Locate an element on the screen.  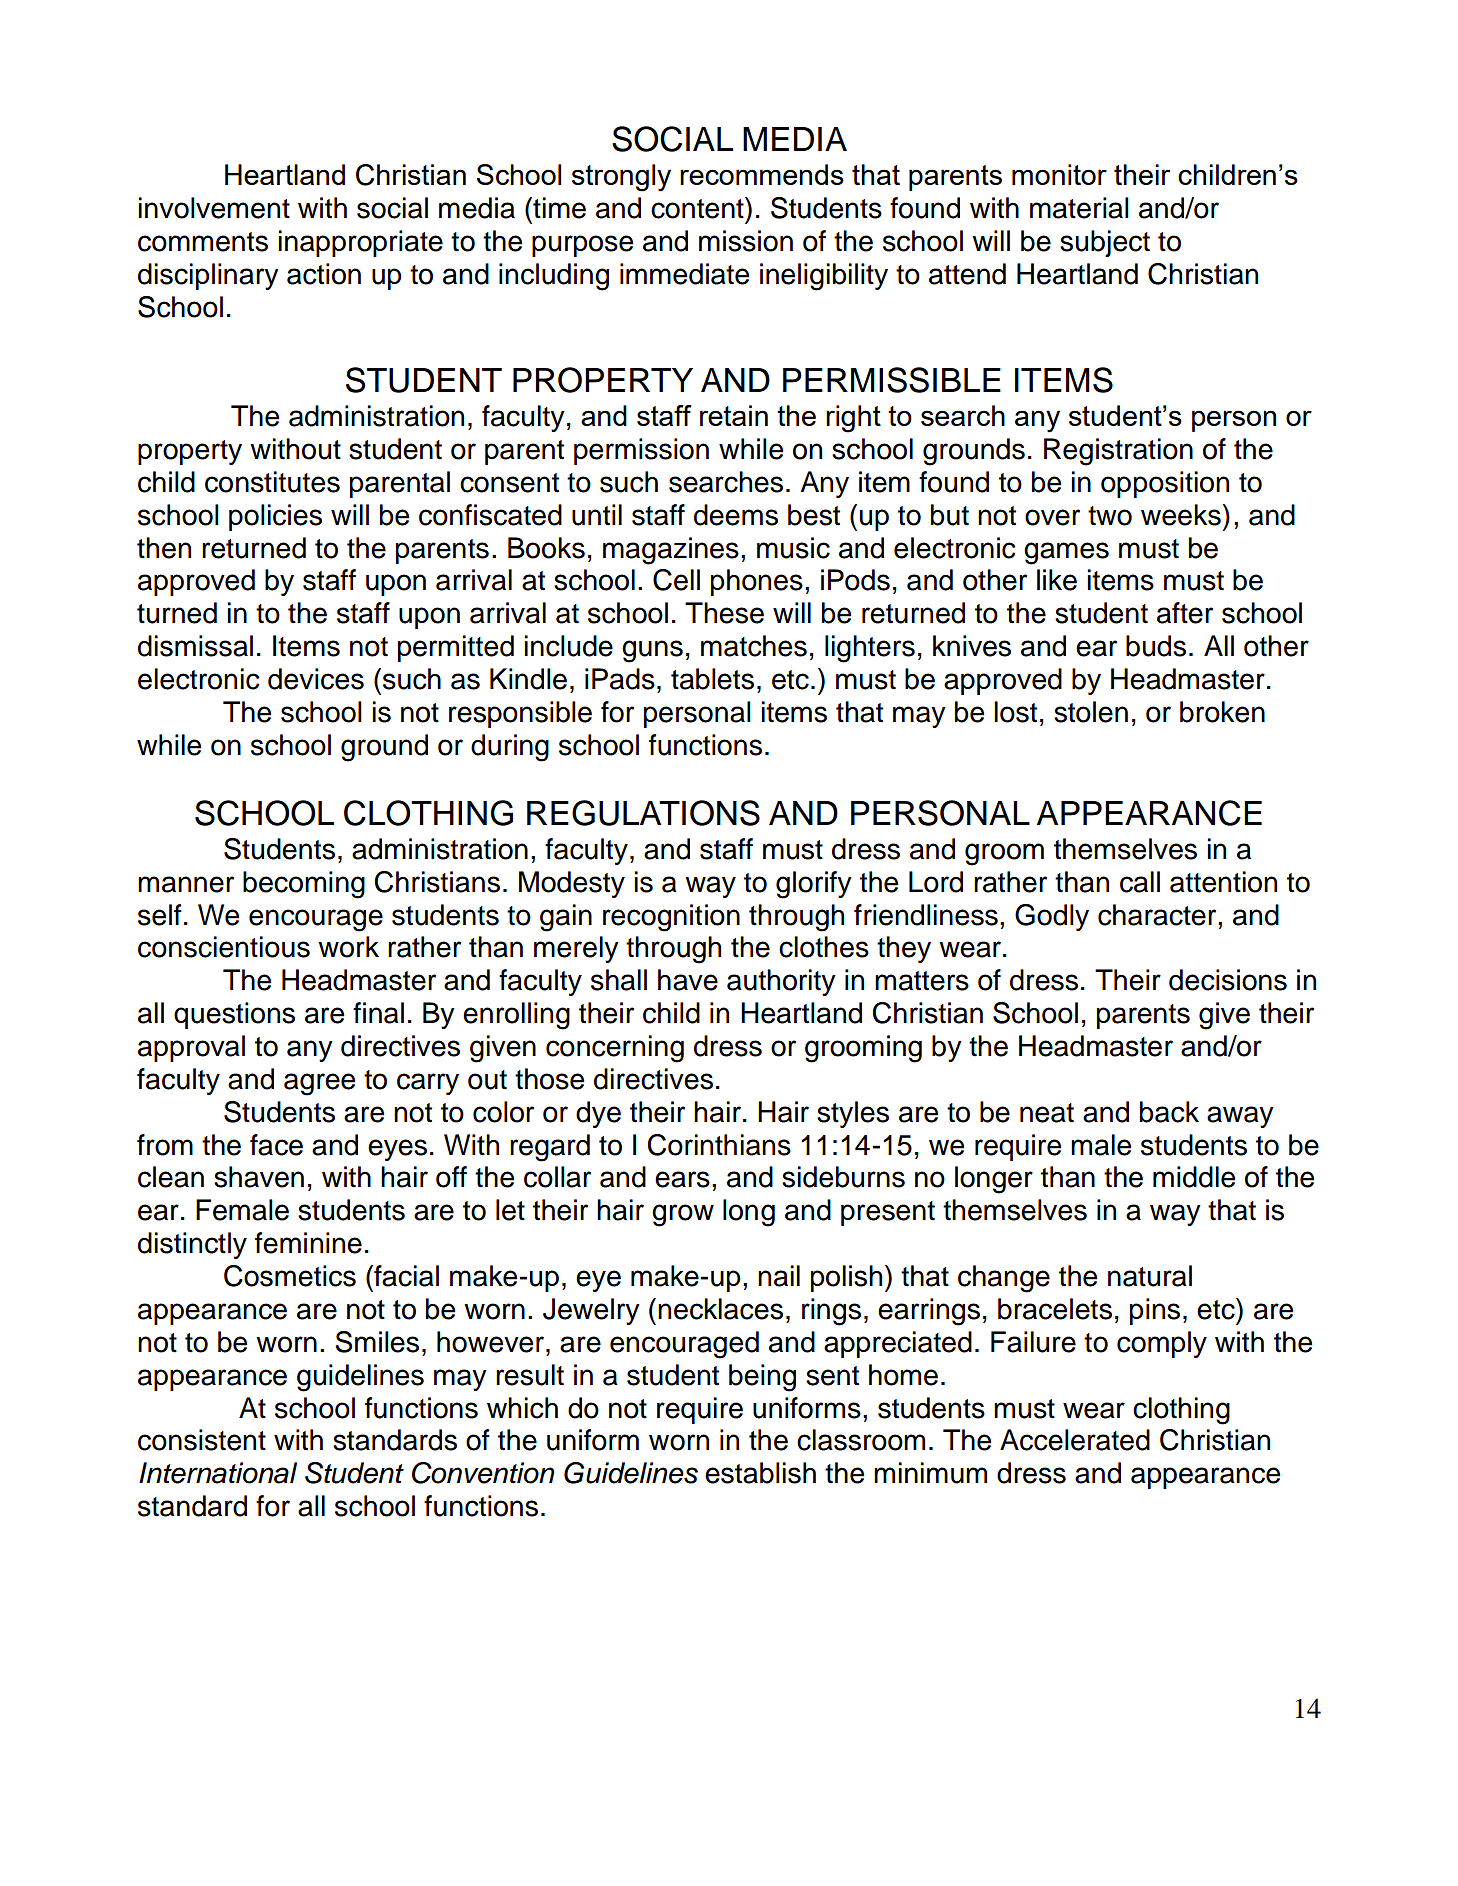
buds is located at coordinates (1156, 646).
